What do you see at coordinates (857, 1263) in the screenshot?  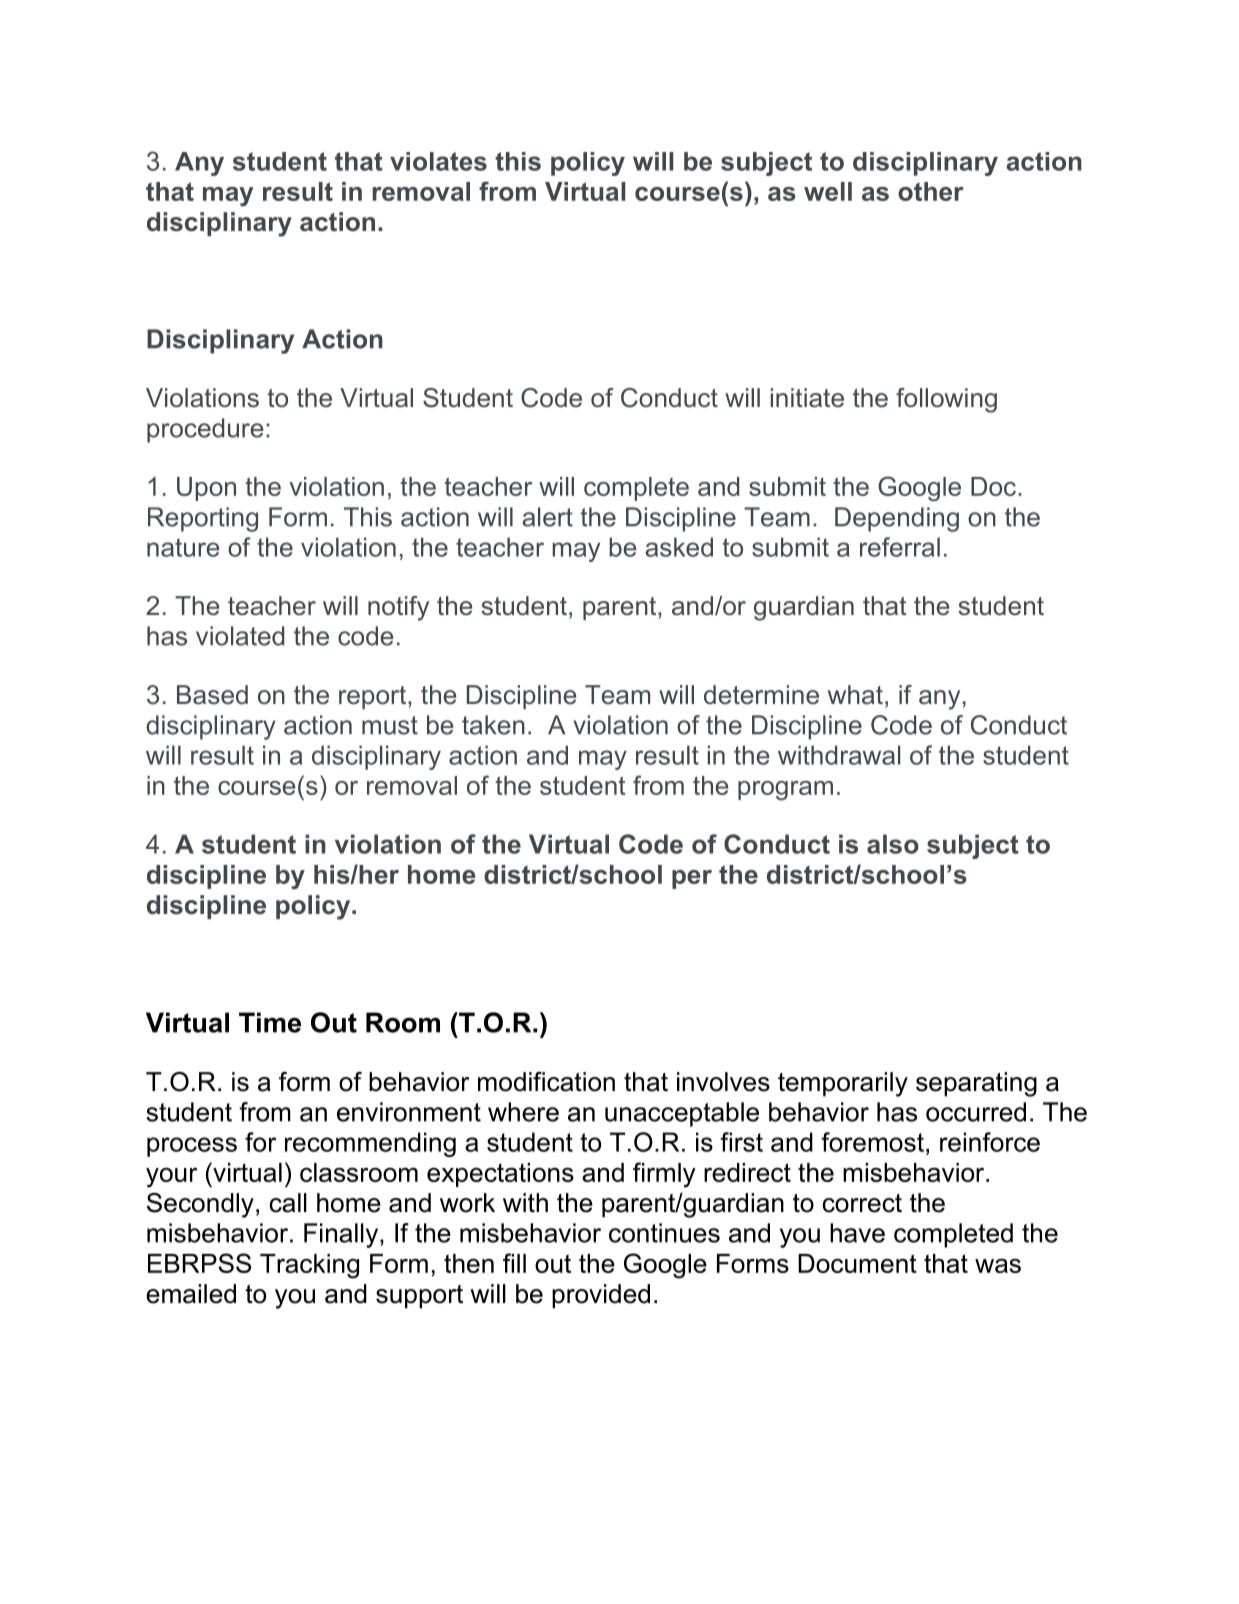 I see `Document` at bounding box center [857, 1263].
